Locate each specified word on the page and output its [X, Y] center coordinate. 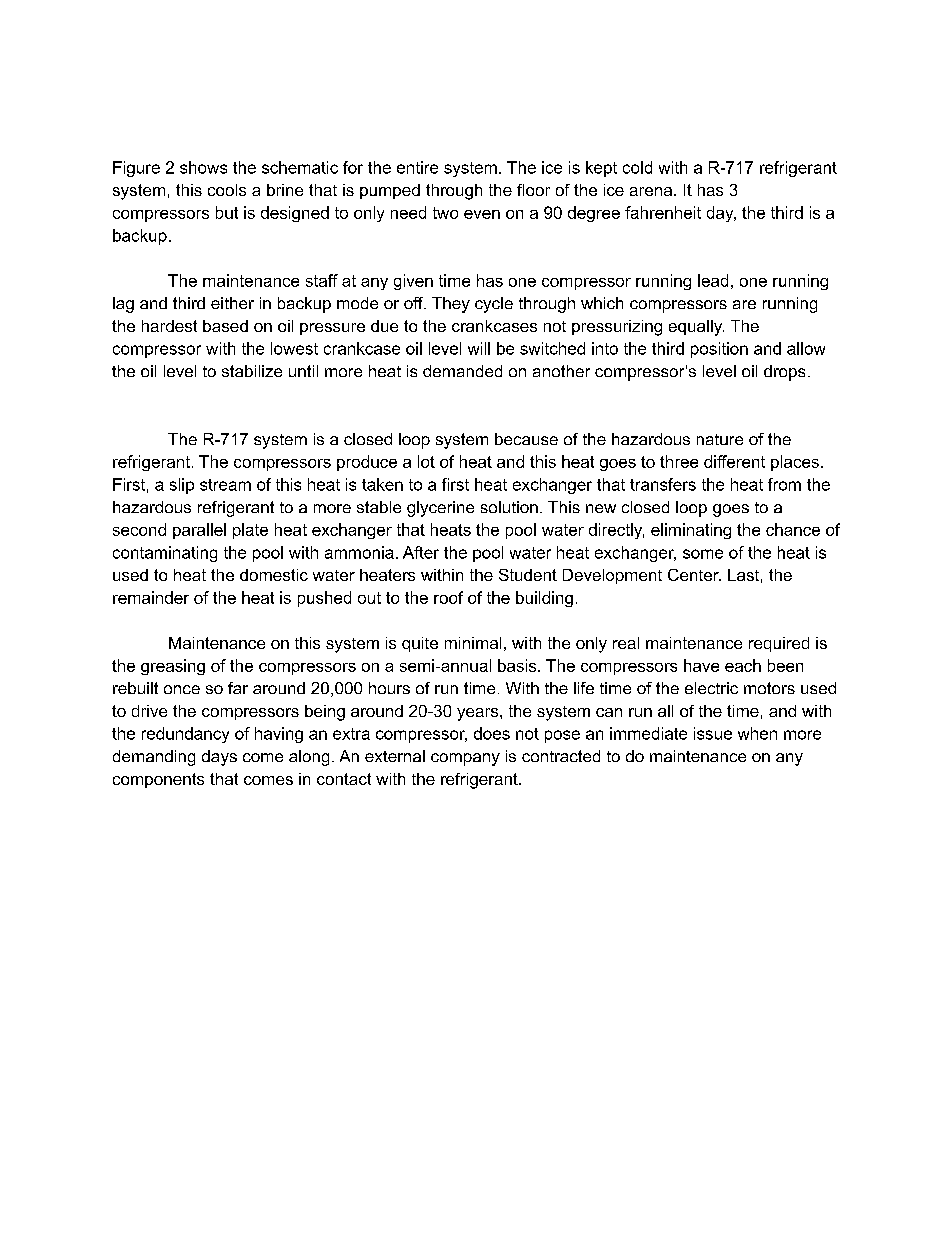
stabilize [252, 371]
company [465, 759]
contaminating [165, 554]
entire [417, 167]
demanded [462, 371]
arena [652, 191]
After [421, 552]
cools [227, 190]
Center [694, 575]
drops [784, 373]
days [219, 758]
